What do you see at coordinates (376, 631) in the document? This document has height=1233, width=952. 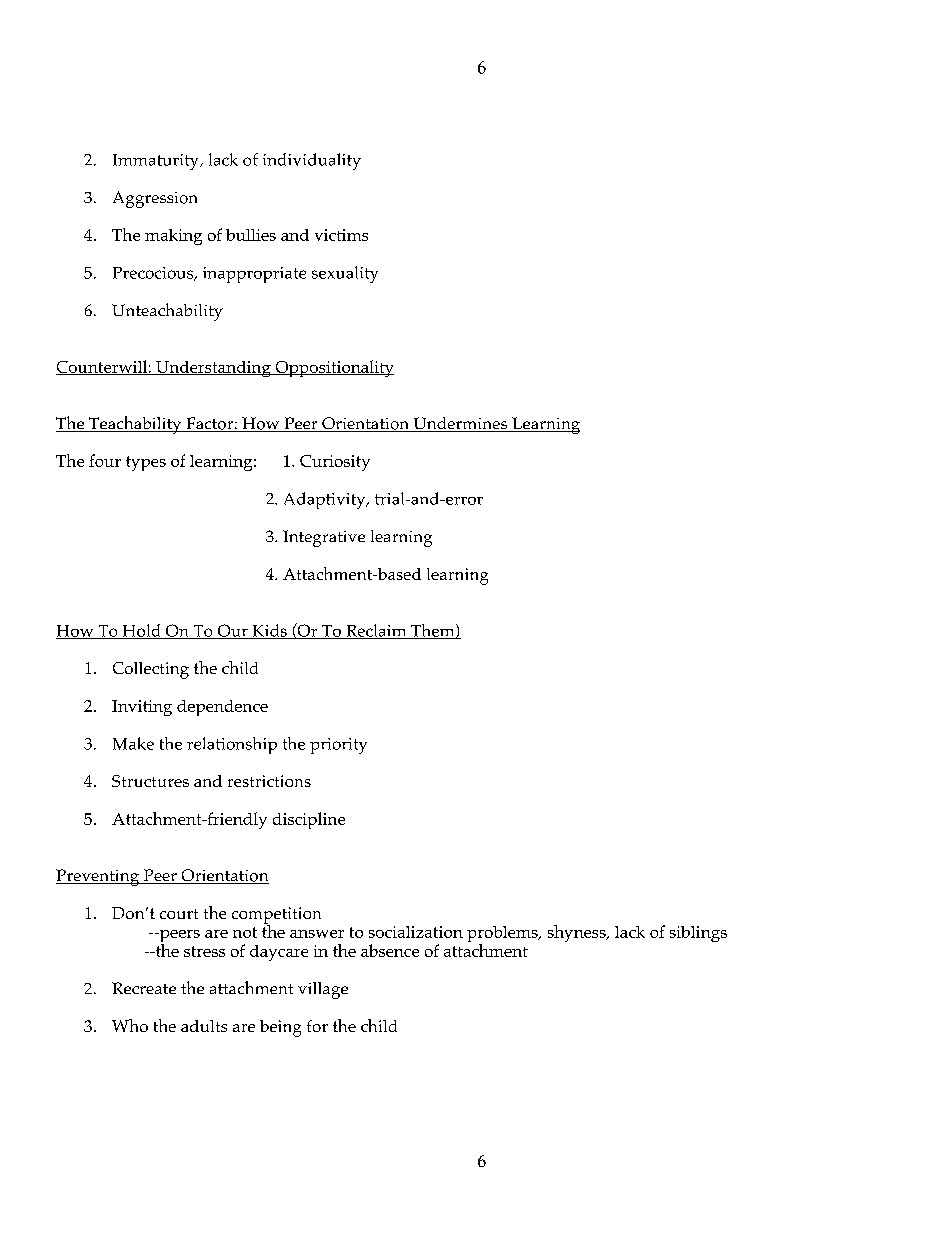 I see `Reclaim` at bounding box center [376, 631].
